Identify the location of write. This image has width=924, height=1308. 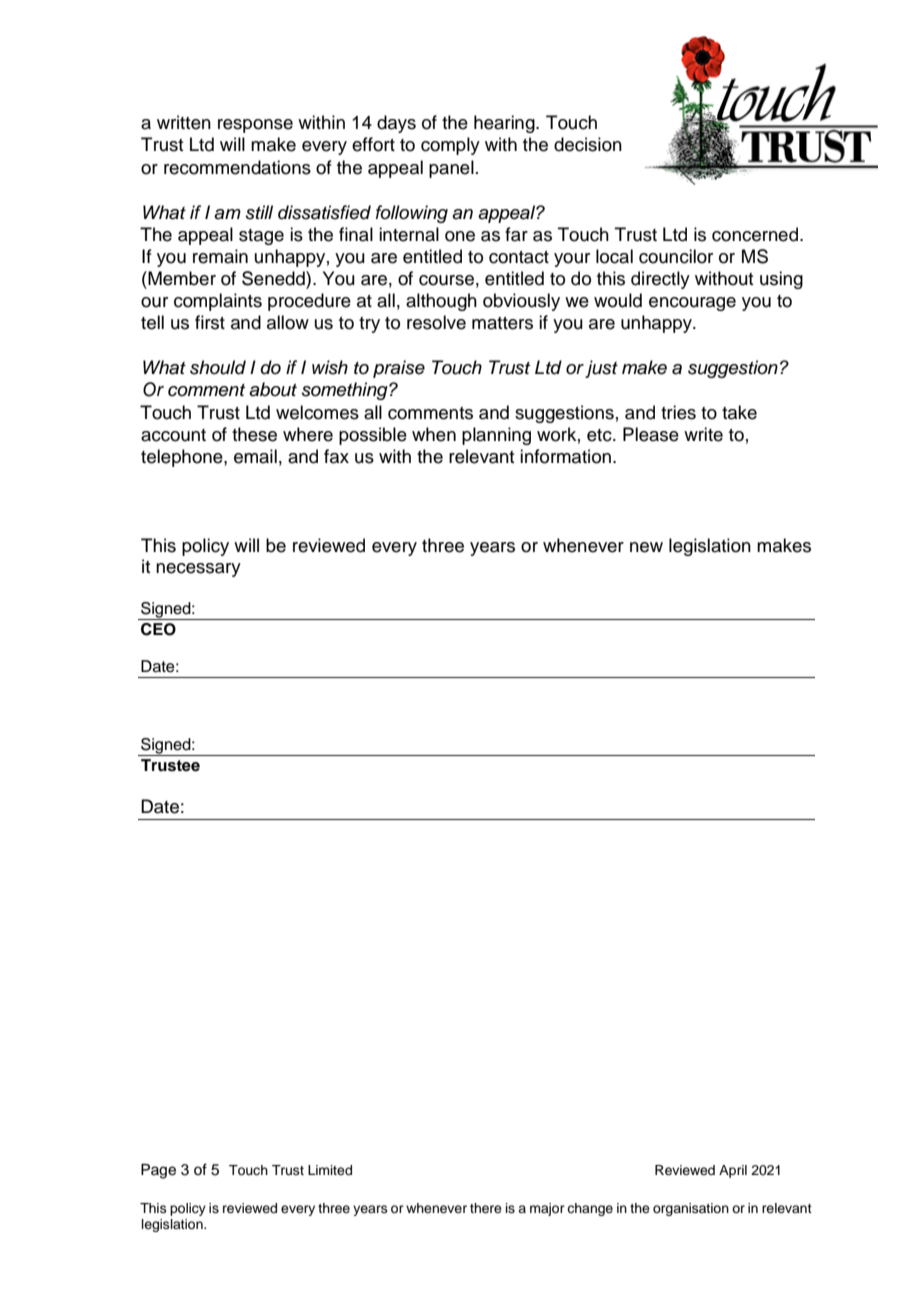
(703, 434).
